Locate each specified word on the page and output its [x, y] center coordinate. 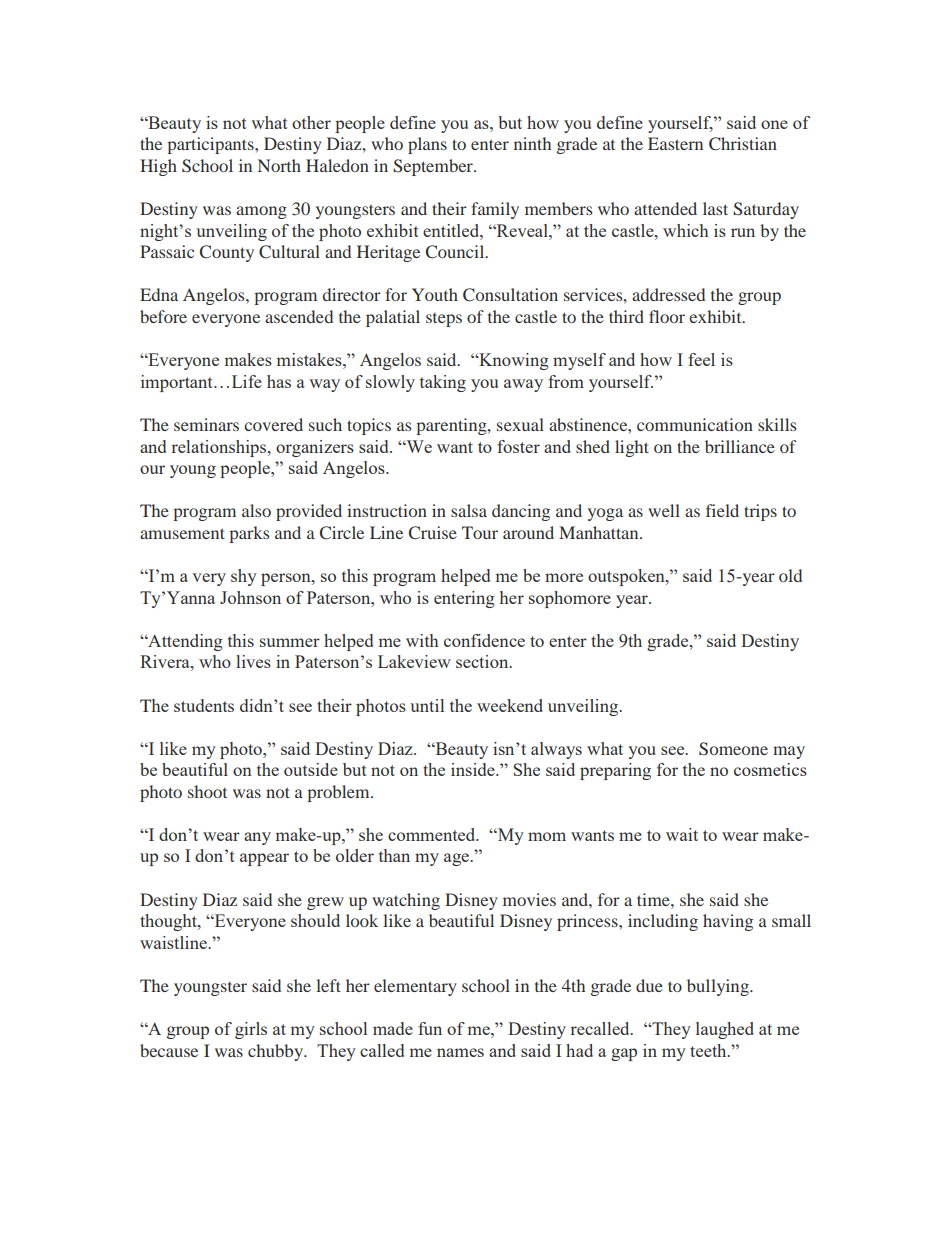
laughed [725, 1030]
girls [251, 1030]
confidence [484, 640]
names [460, 1052]
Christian [743, 144]
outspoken [627, 577]
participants [211, 145]
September [434, 167]
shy [244, 577]
